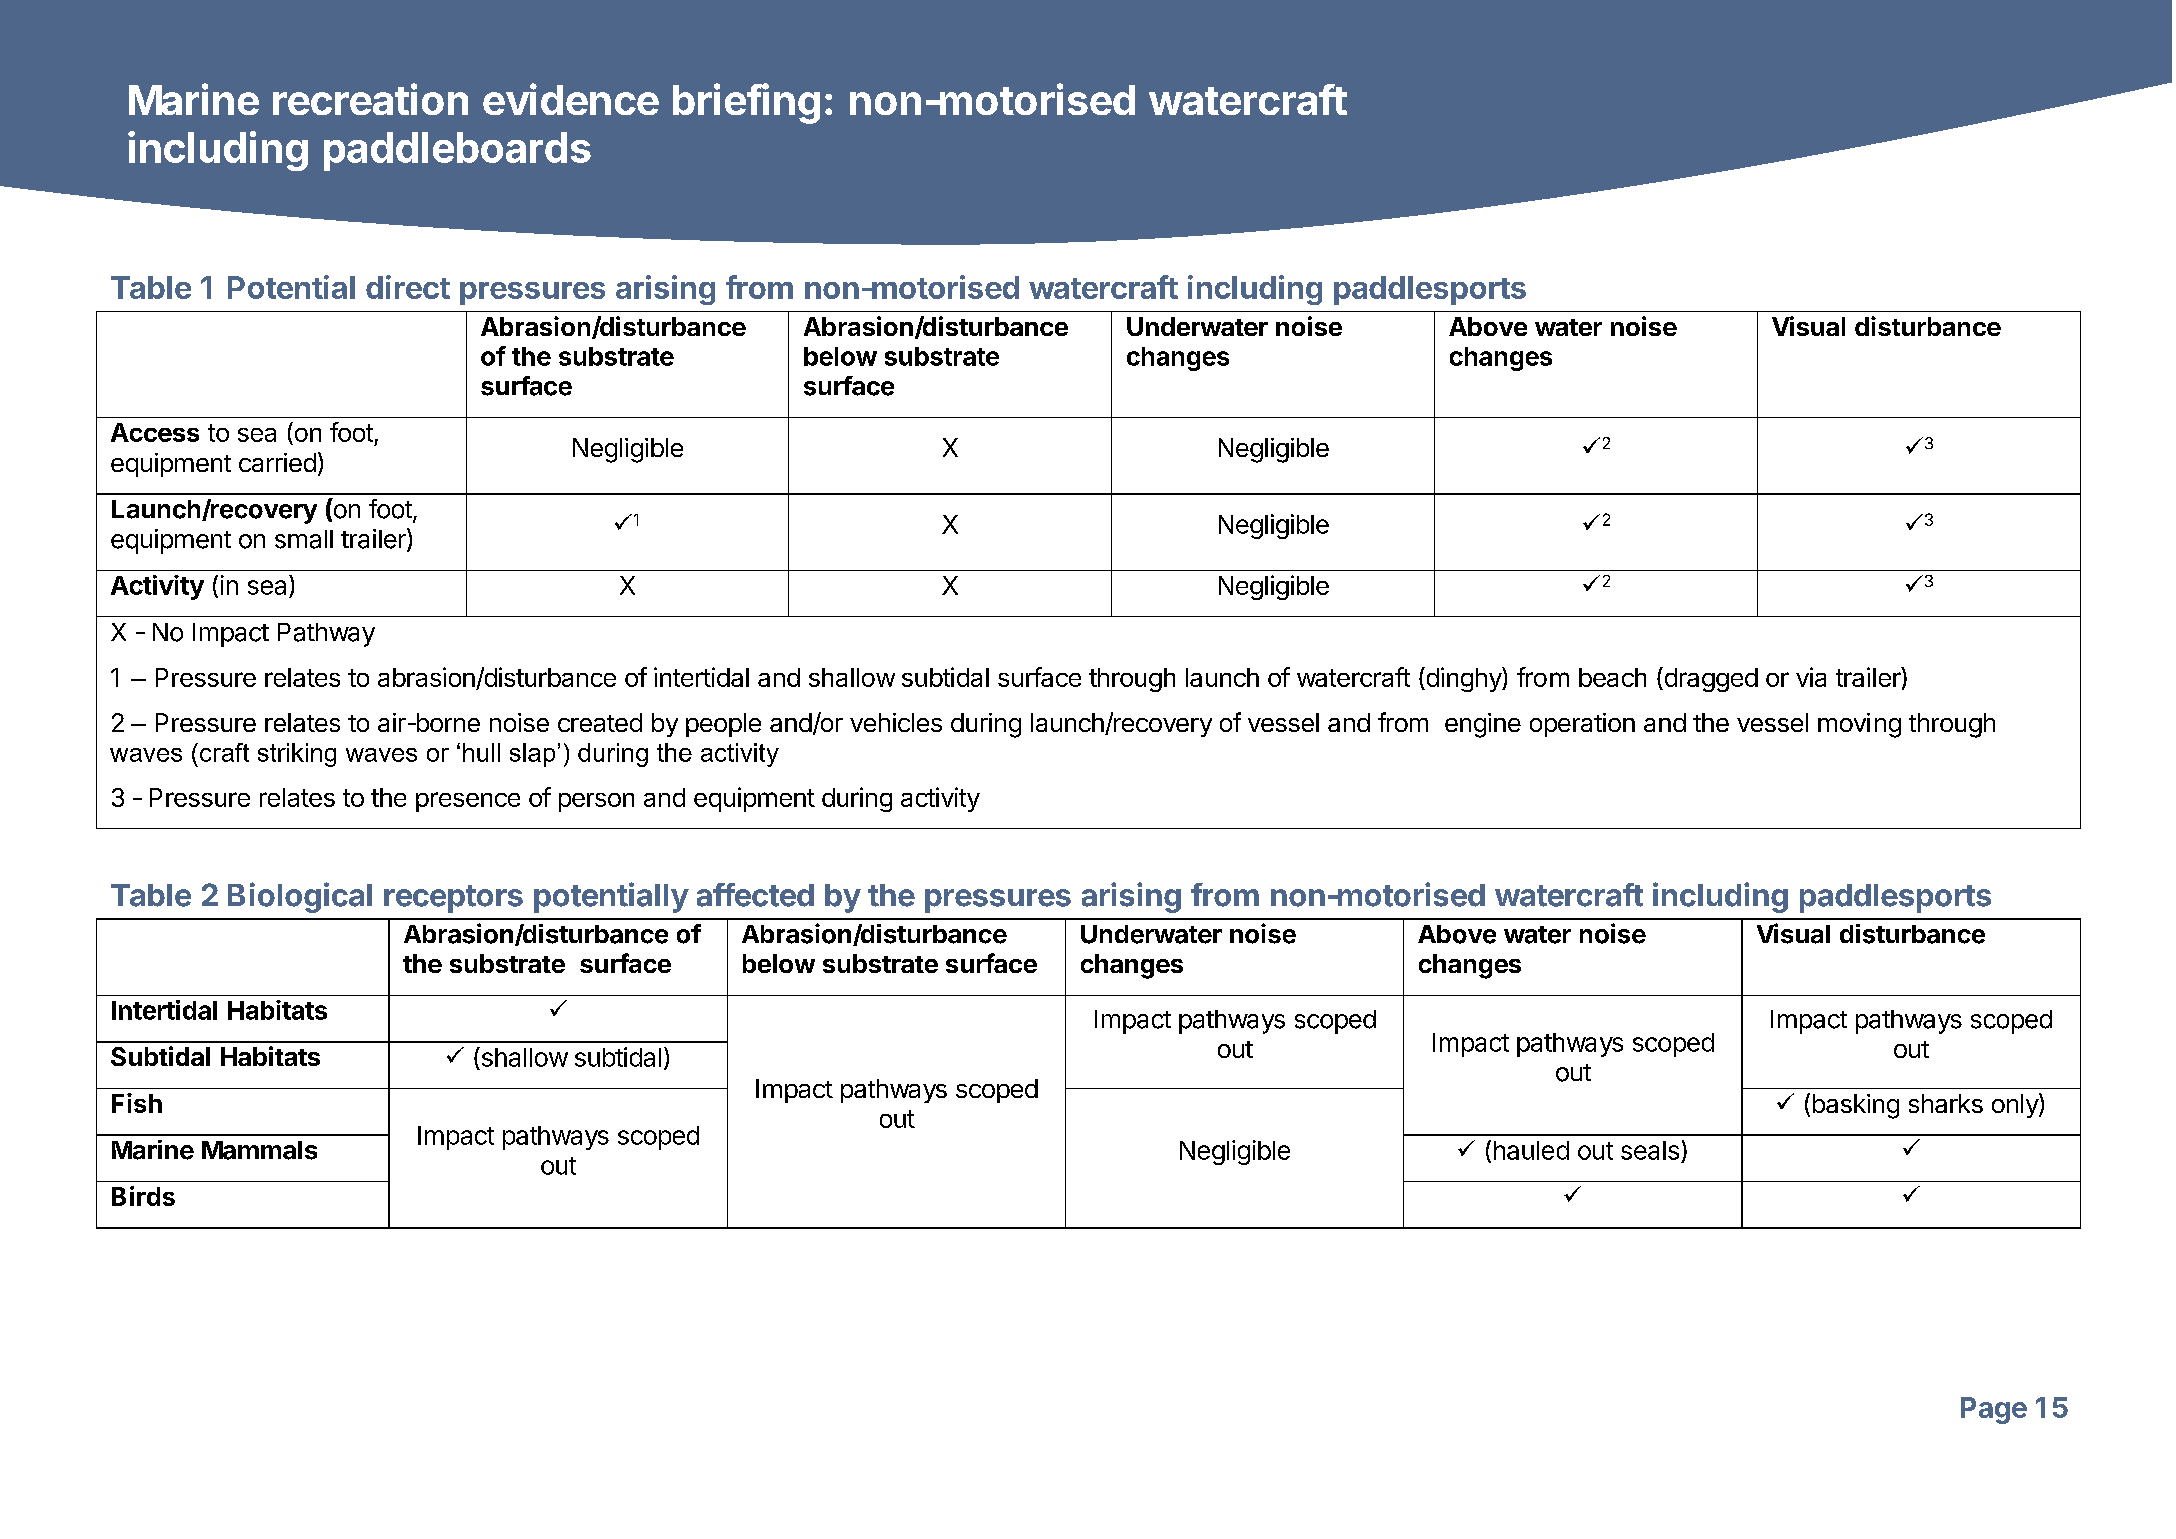  What do you see at coordinates (571, 99) in the screenshot?
I see `evidence` at bounding box center [571, 99].
